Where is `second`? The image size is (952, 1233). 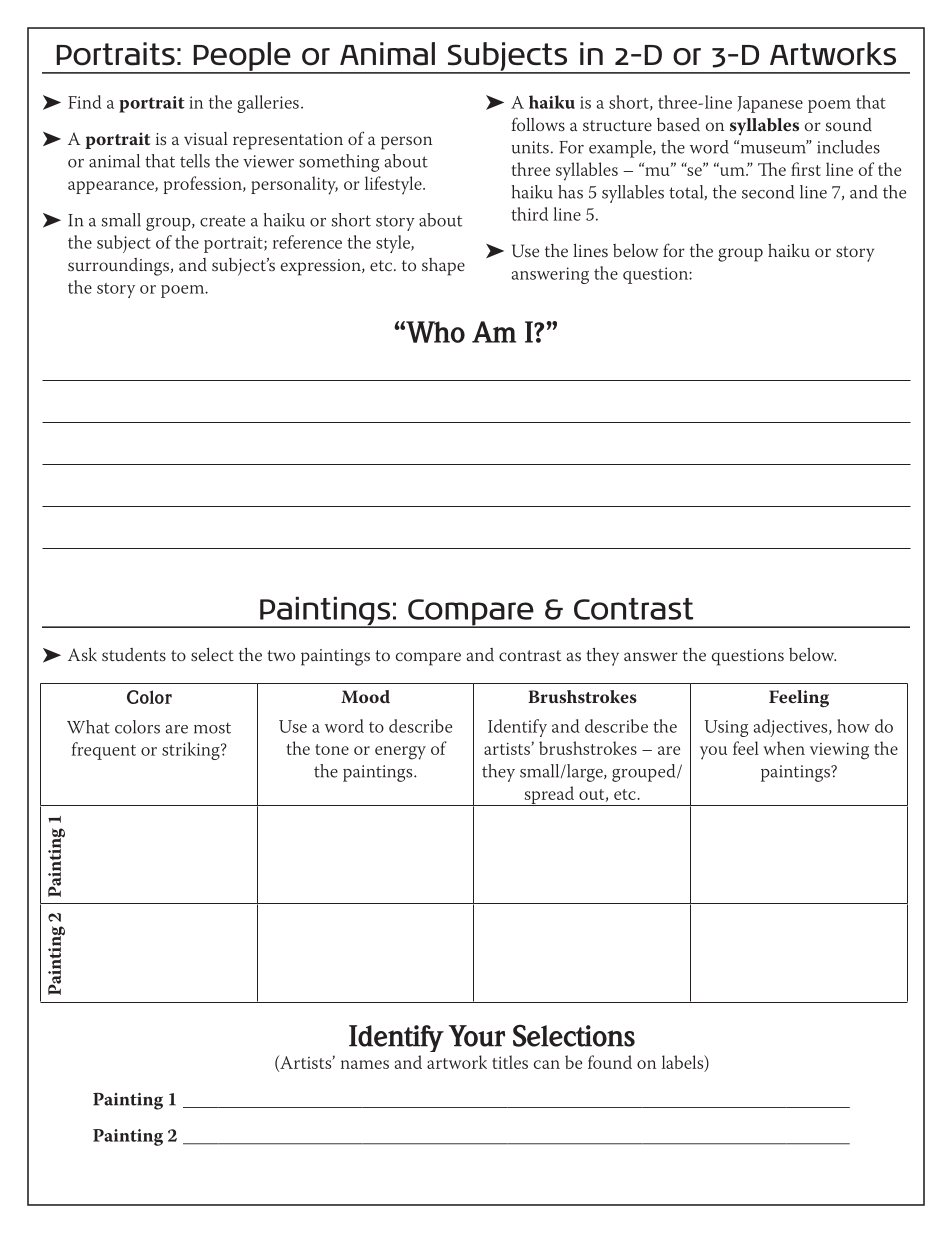
second is located at coordinates (768, 192).
